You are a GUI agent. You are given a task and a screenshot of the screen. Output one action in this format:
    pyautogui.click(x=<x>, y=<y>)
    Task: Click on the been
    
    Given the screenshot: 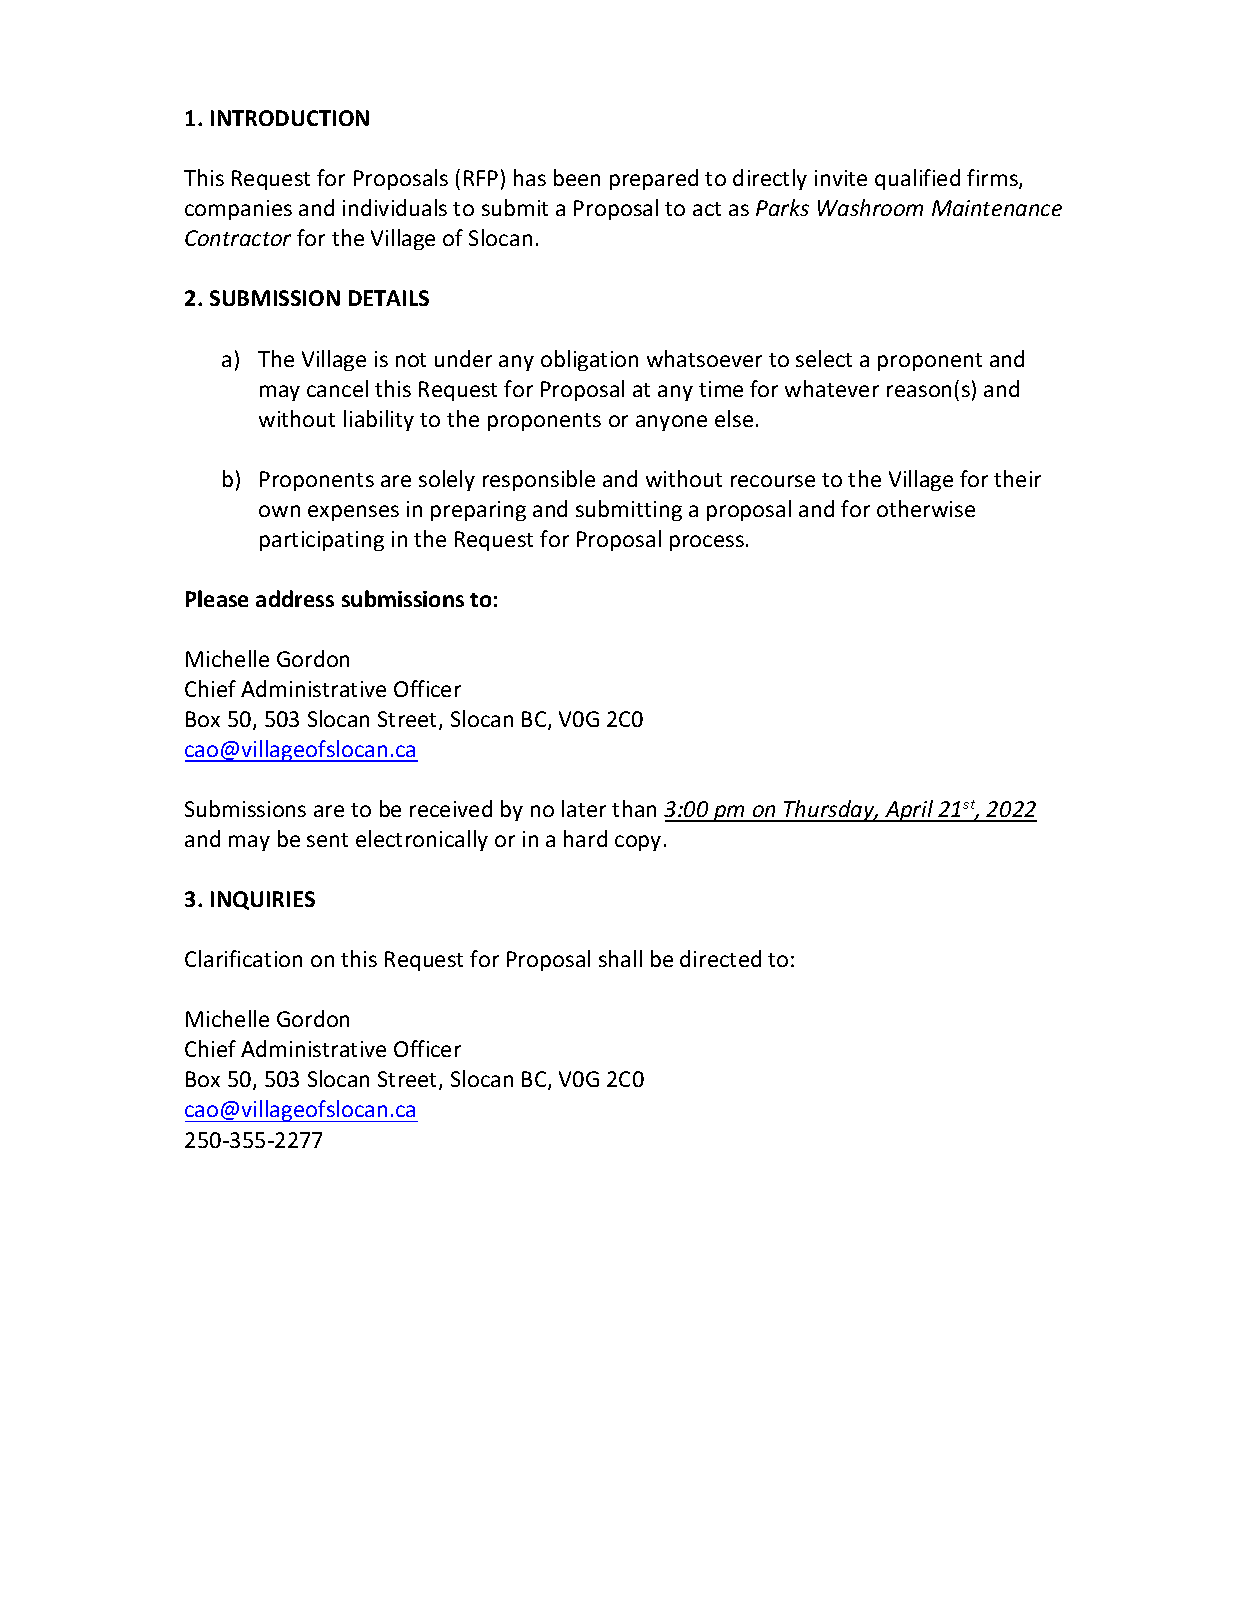 What is the action you would take?
    pyautogui.click(x=577, y=177)
